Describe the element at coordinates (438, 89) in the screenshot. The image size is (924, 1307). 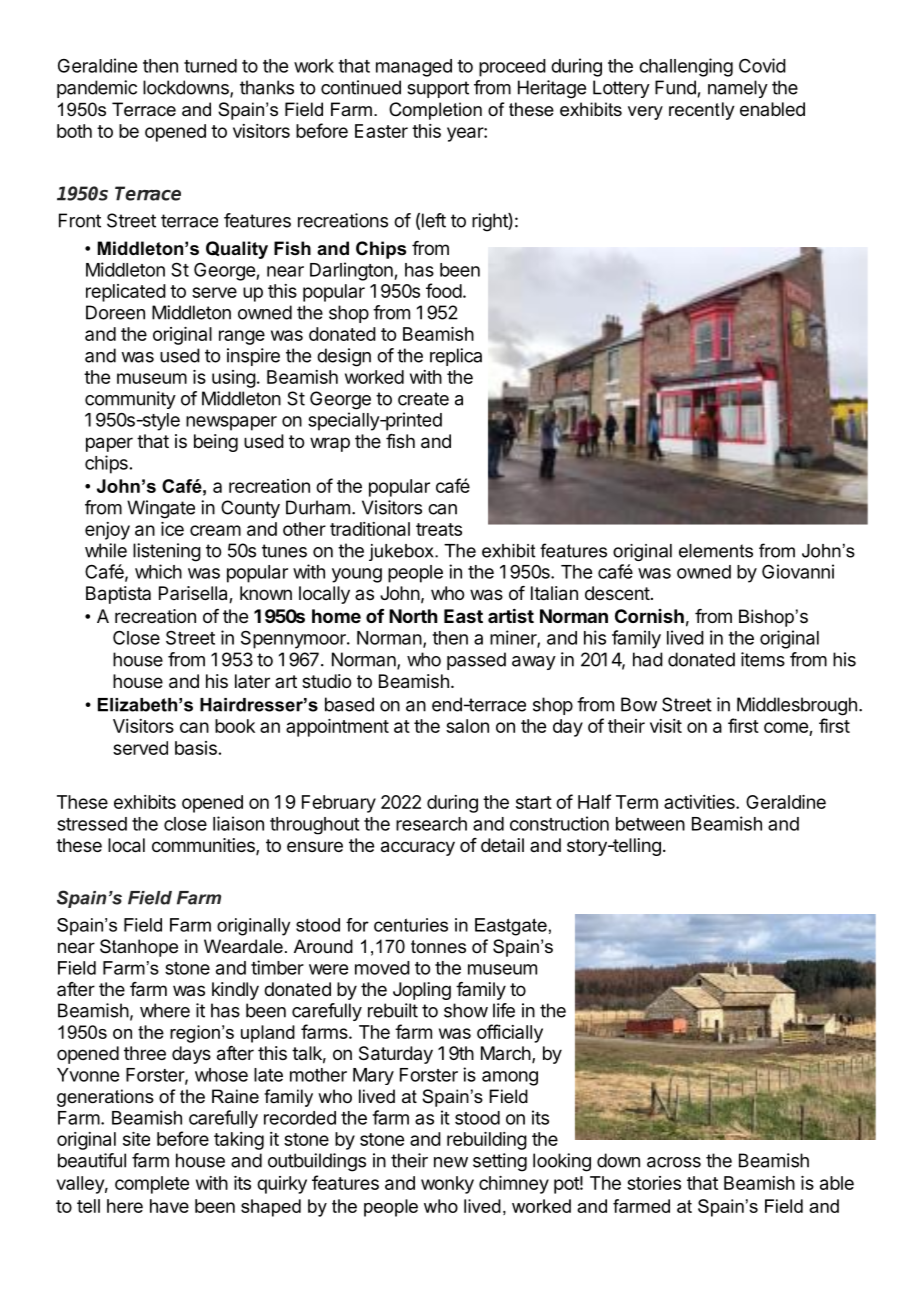
I see `support` at that location.
